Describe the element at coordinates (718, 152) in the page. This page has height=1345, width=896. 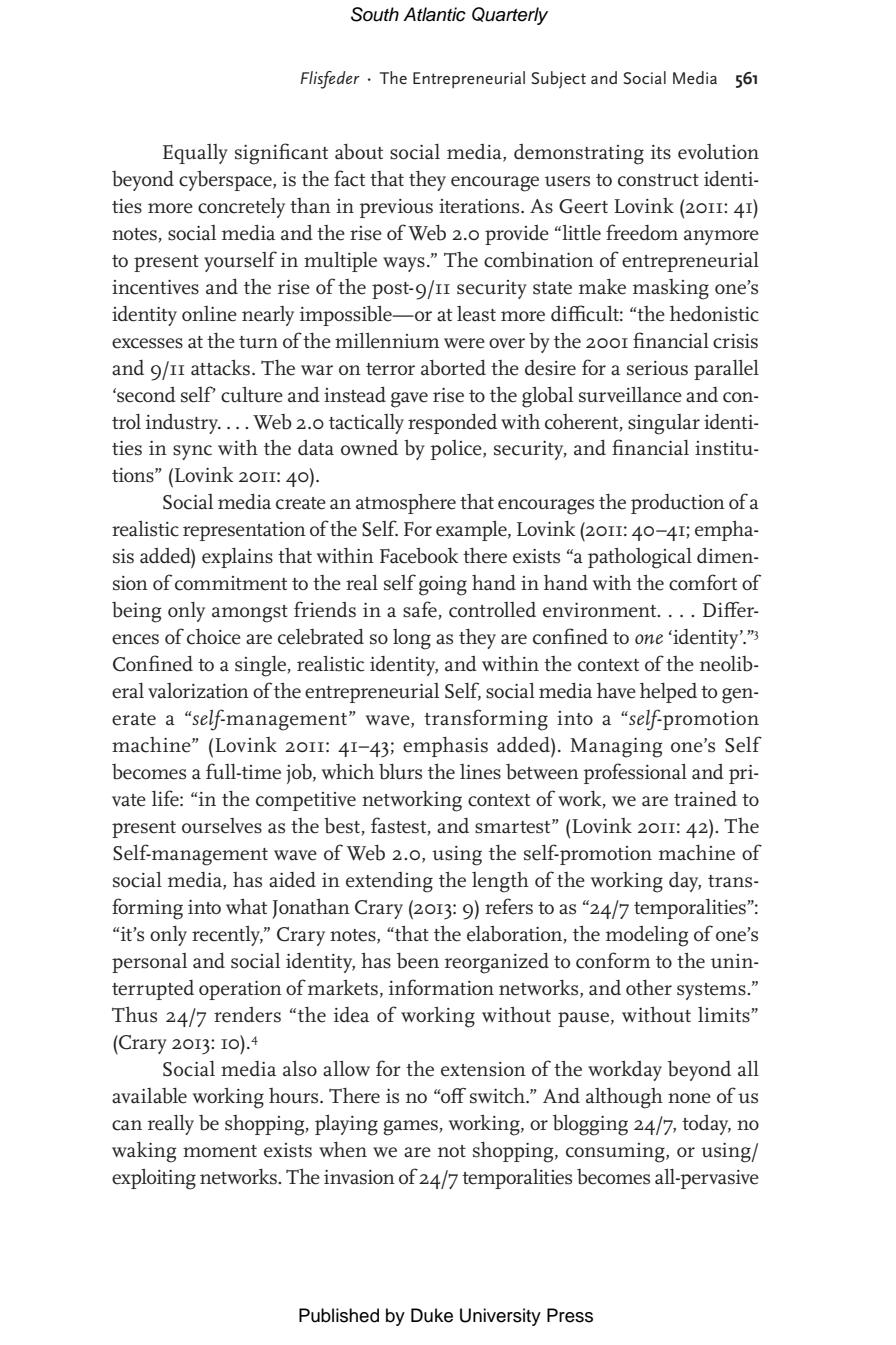
I see `evolution` at that location.
